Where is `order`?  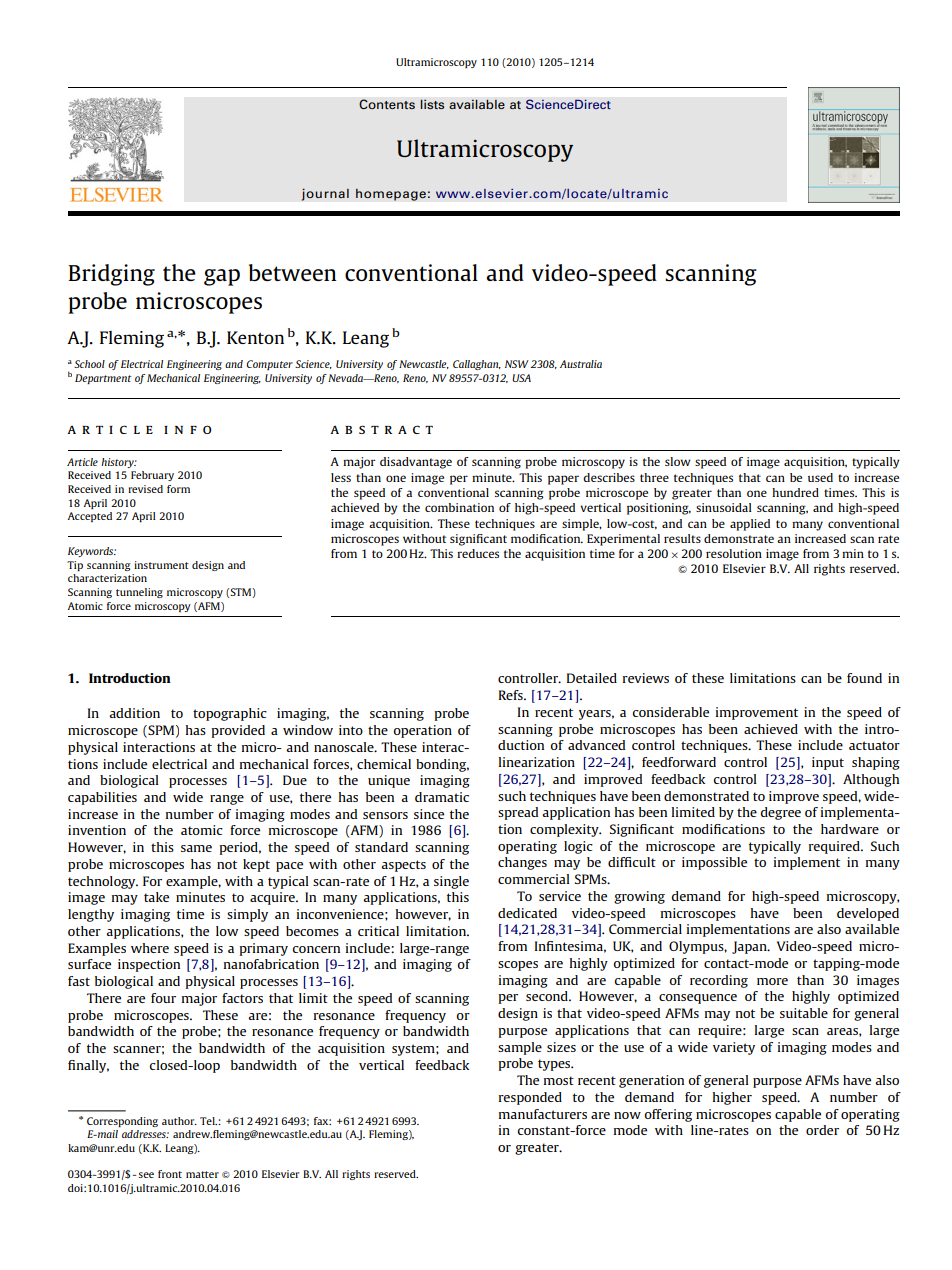 order is located at coordinates (822, 1130).
